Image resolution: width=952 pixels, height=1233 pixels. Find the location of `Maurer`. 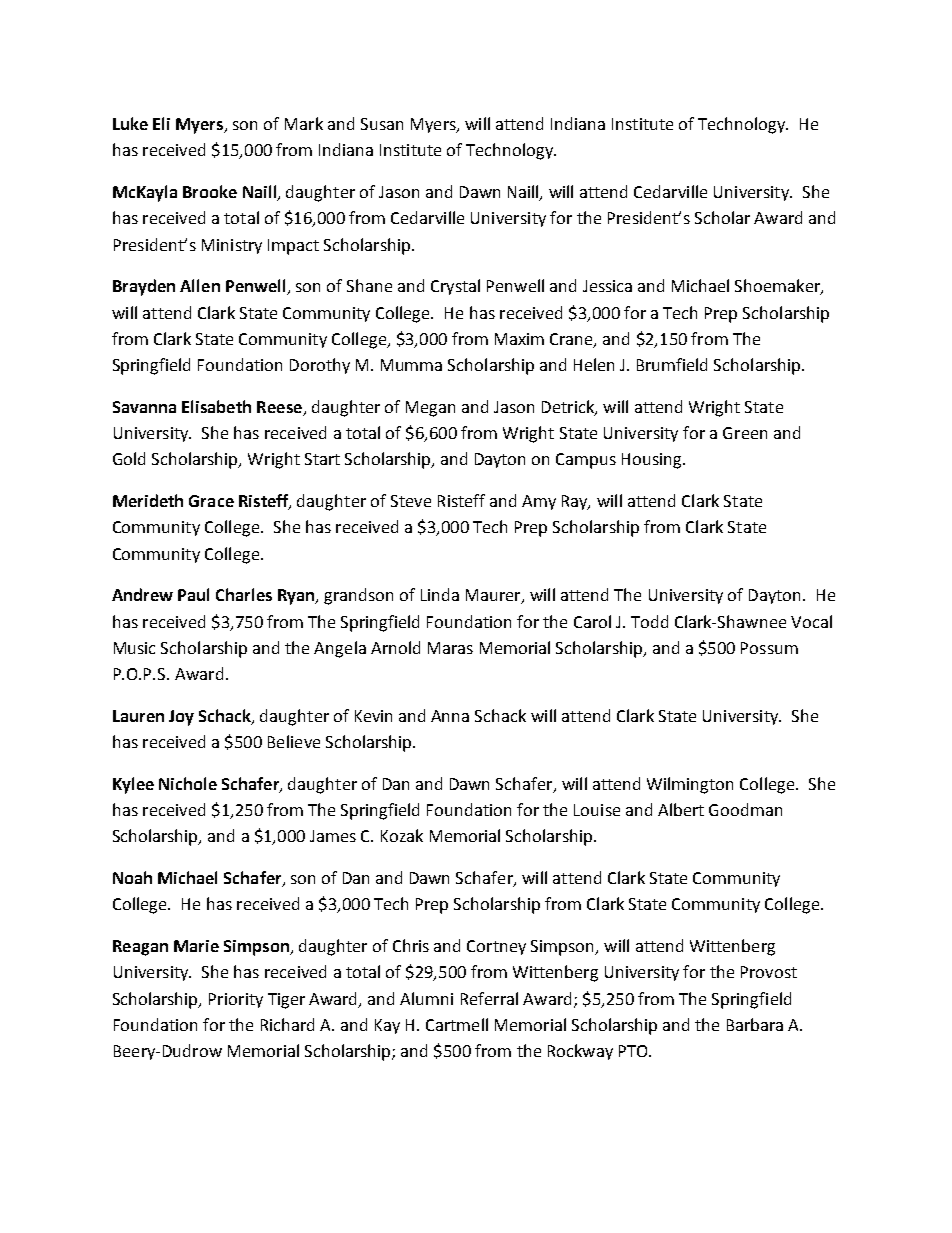

Maurer is located at coordinates (494, 596).
